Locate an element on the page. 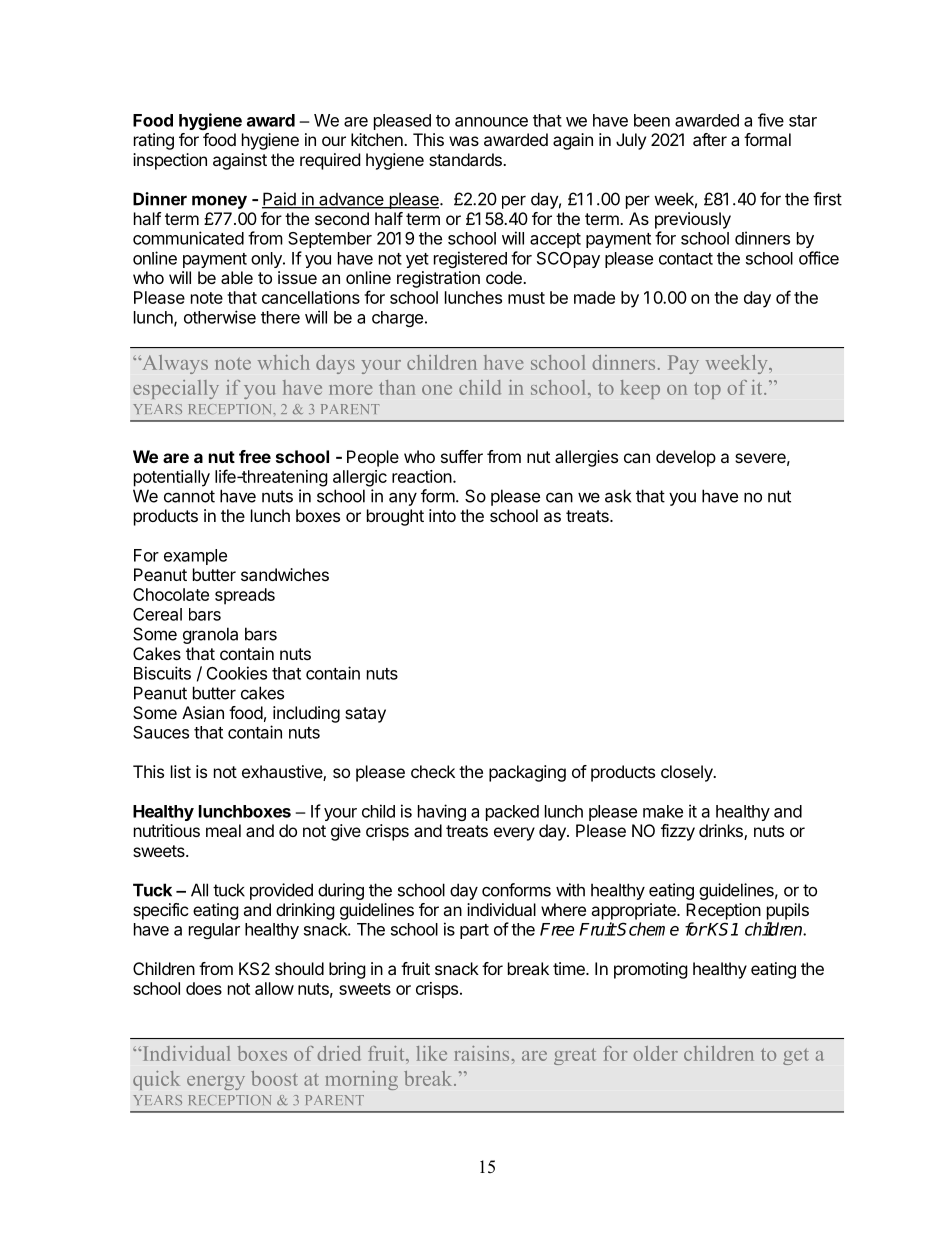 The image size is (952, 1233). every is located at coordinates (514, 834).
